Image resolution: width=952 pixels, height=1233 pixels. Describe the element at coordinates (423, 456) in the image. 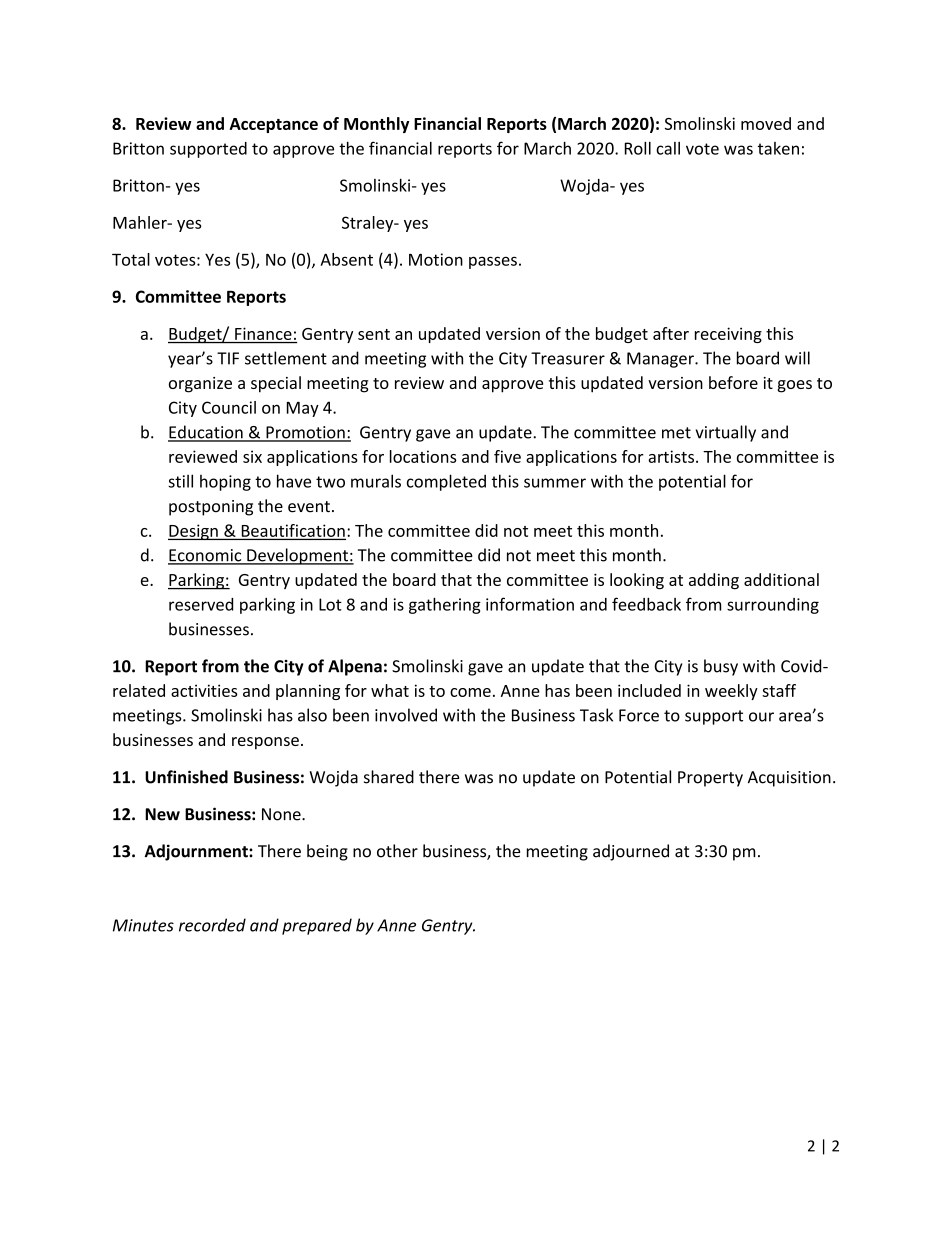

I see `locations` at that location.
